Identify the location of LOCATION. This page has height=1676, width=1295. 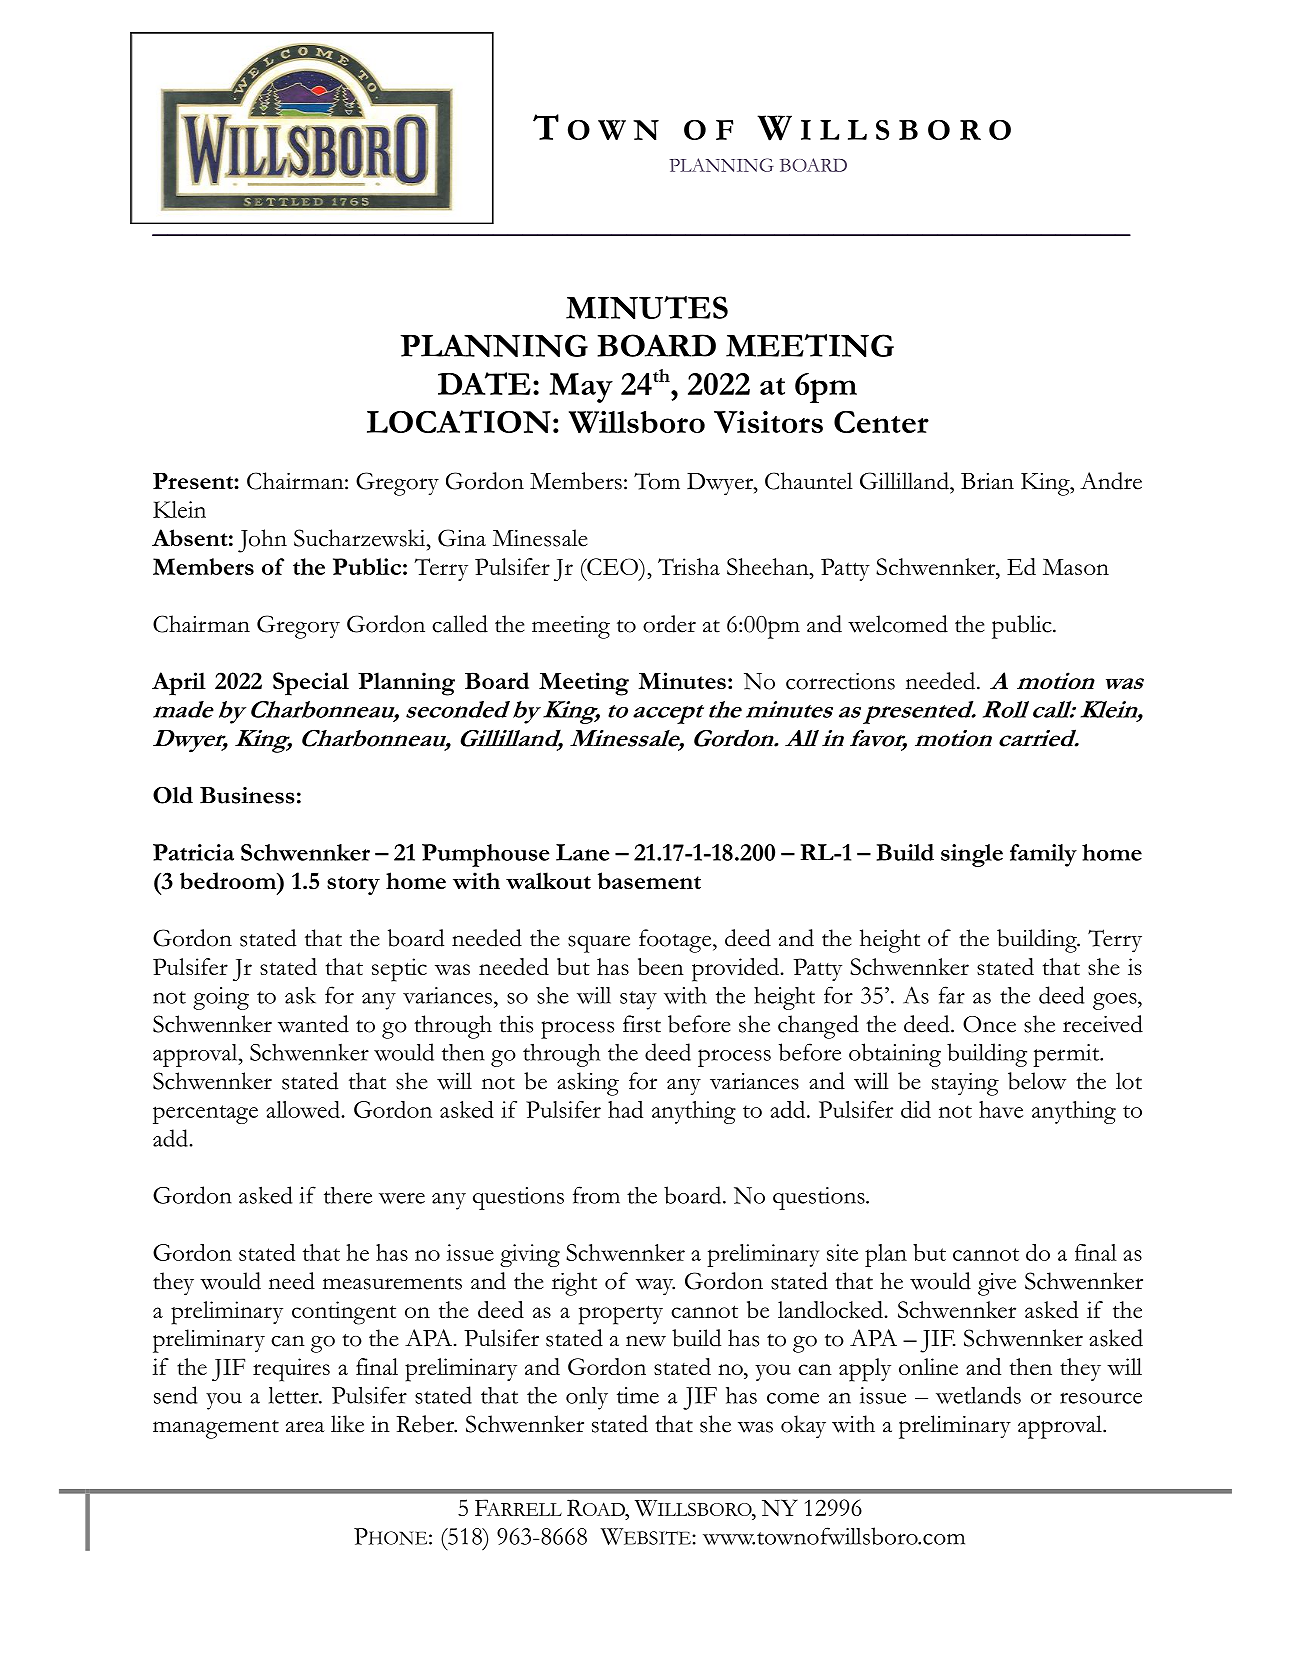
(459, 421).
